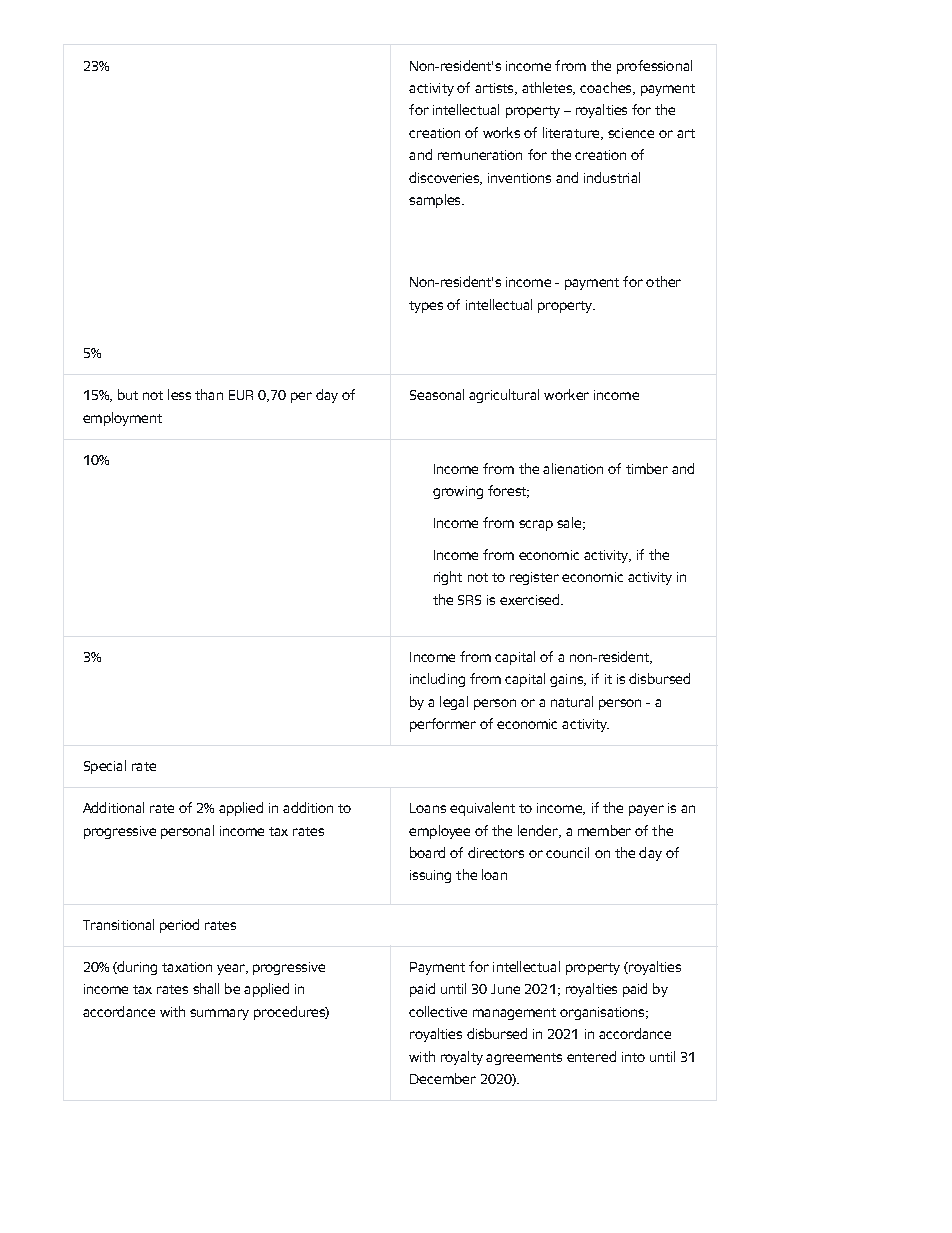 This image has width=952, height=1233. Describe the element at coordinates (105, 767) in the image. I see `Special` at that location.
